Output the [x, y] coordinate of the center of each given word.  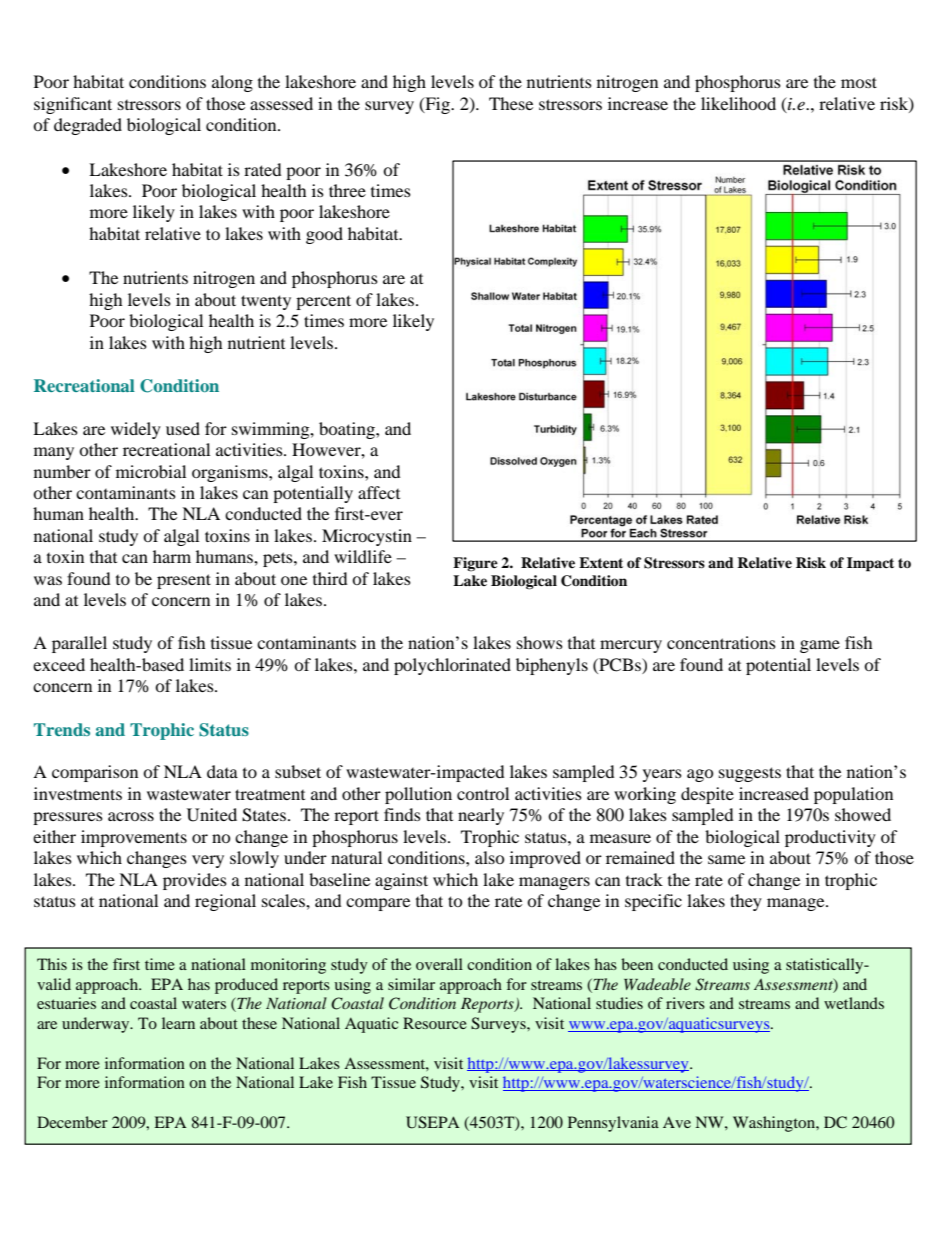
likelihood [738, 103]
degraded [88, 126]
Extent [601, 562]
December [72, 1122]
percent [323, 302]
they [746, 902]
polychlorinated [452, 666]
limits [210, 664]
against [401, 881]
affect [379, 492]
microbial [151, 471]
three [347, 190]
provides [195, 881]
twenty [266, 302]
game [820, 646]
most [859, 82]
